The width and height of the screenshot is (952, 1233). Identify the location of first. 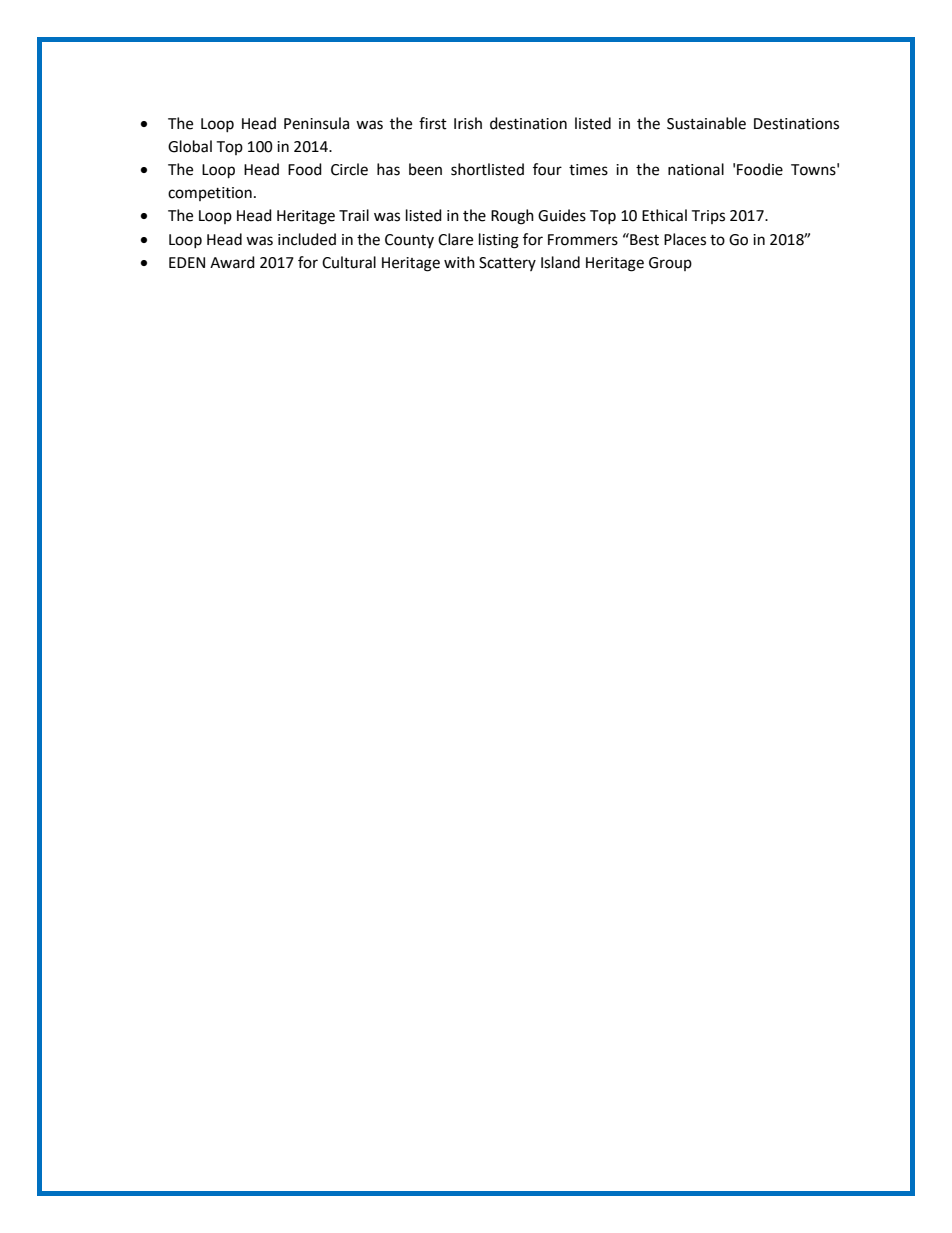
(433, 123).
